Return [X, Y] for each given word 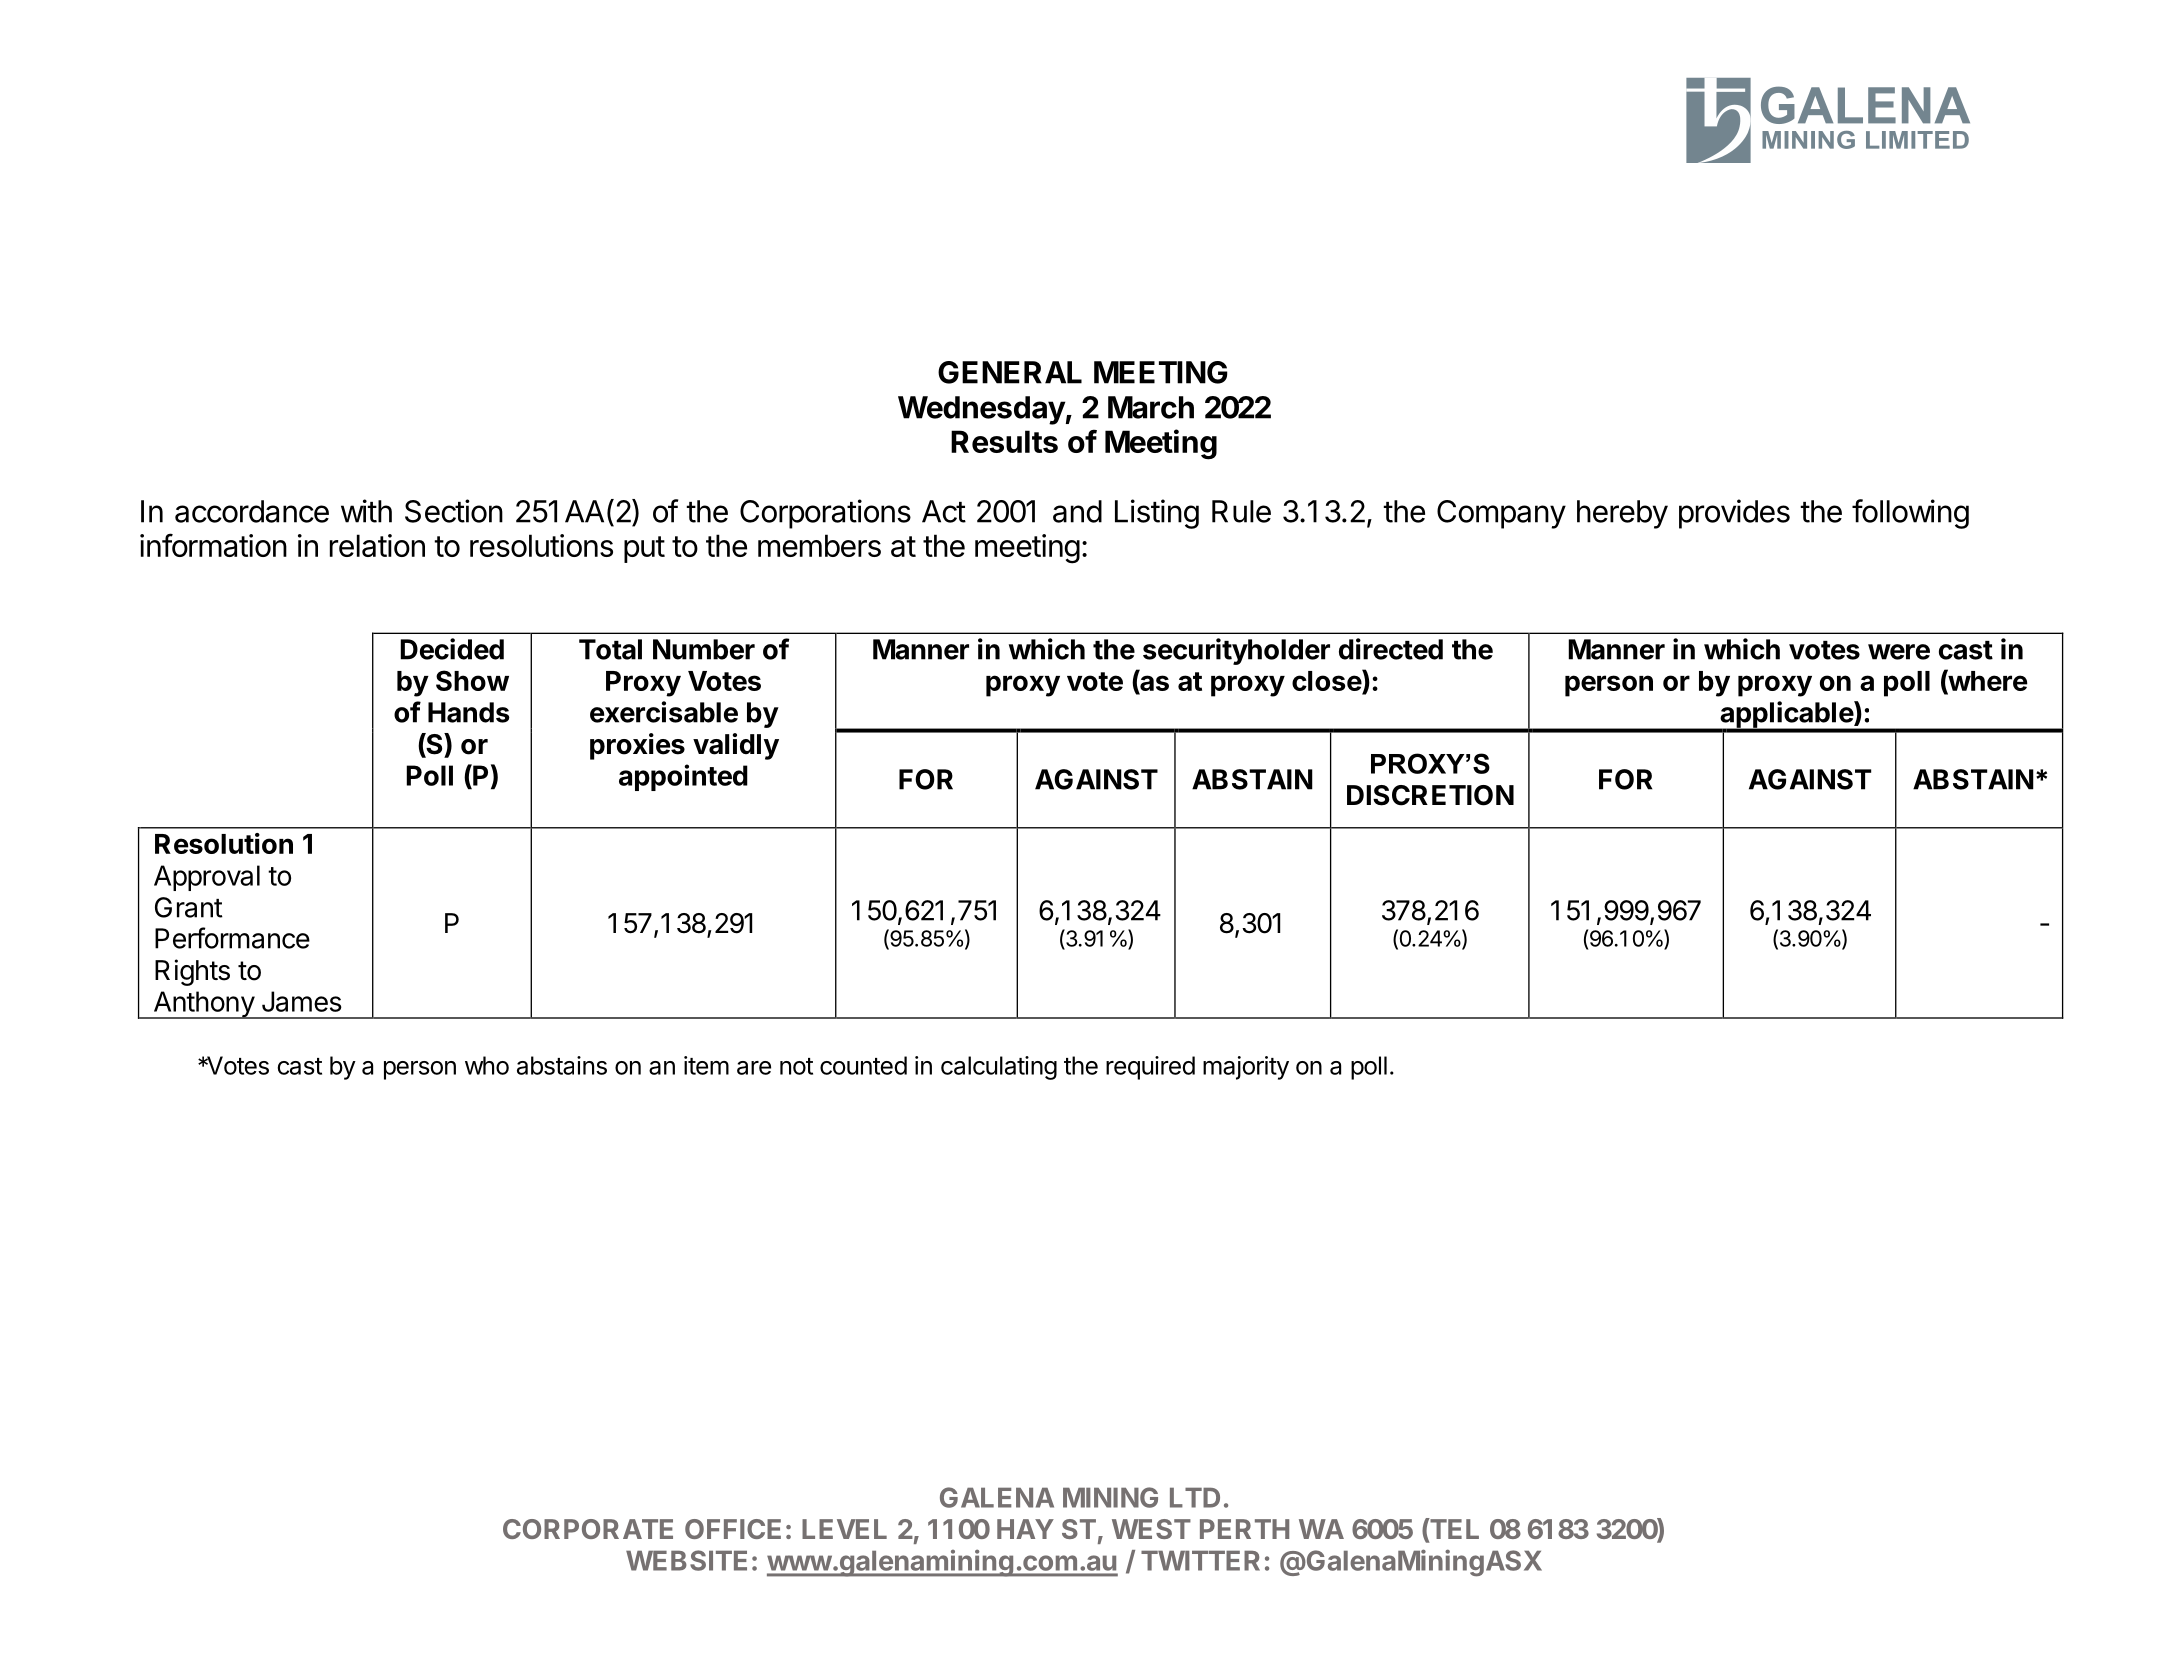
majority [1246, 1068]
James [302, 1001]
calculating [999, 1068]
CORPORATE [588, 1529]
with [366, 511]
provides [1734, 514]
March [1151, 407]
